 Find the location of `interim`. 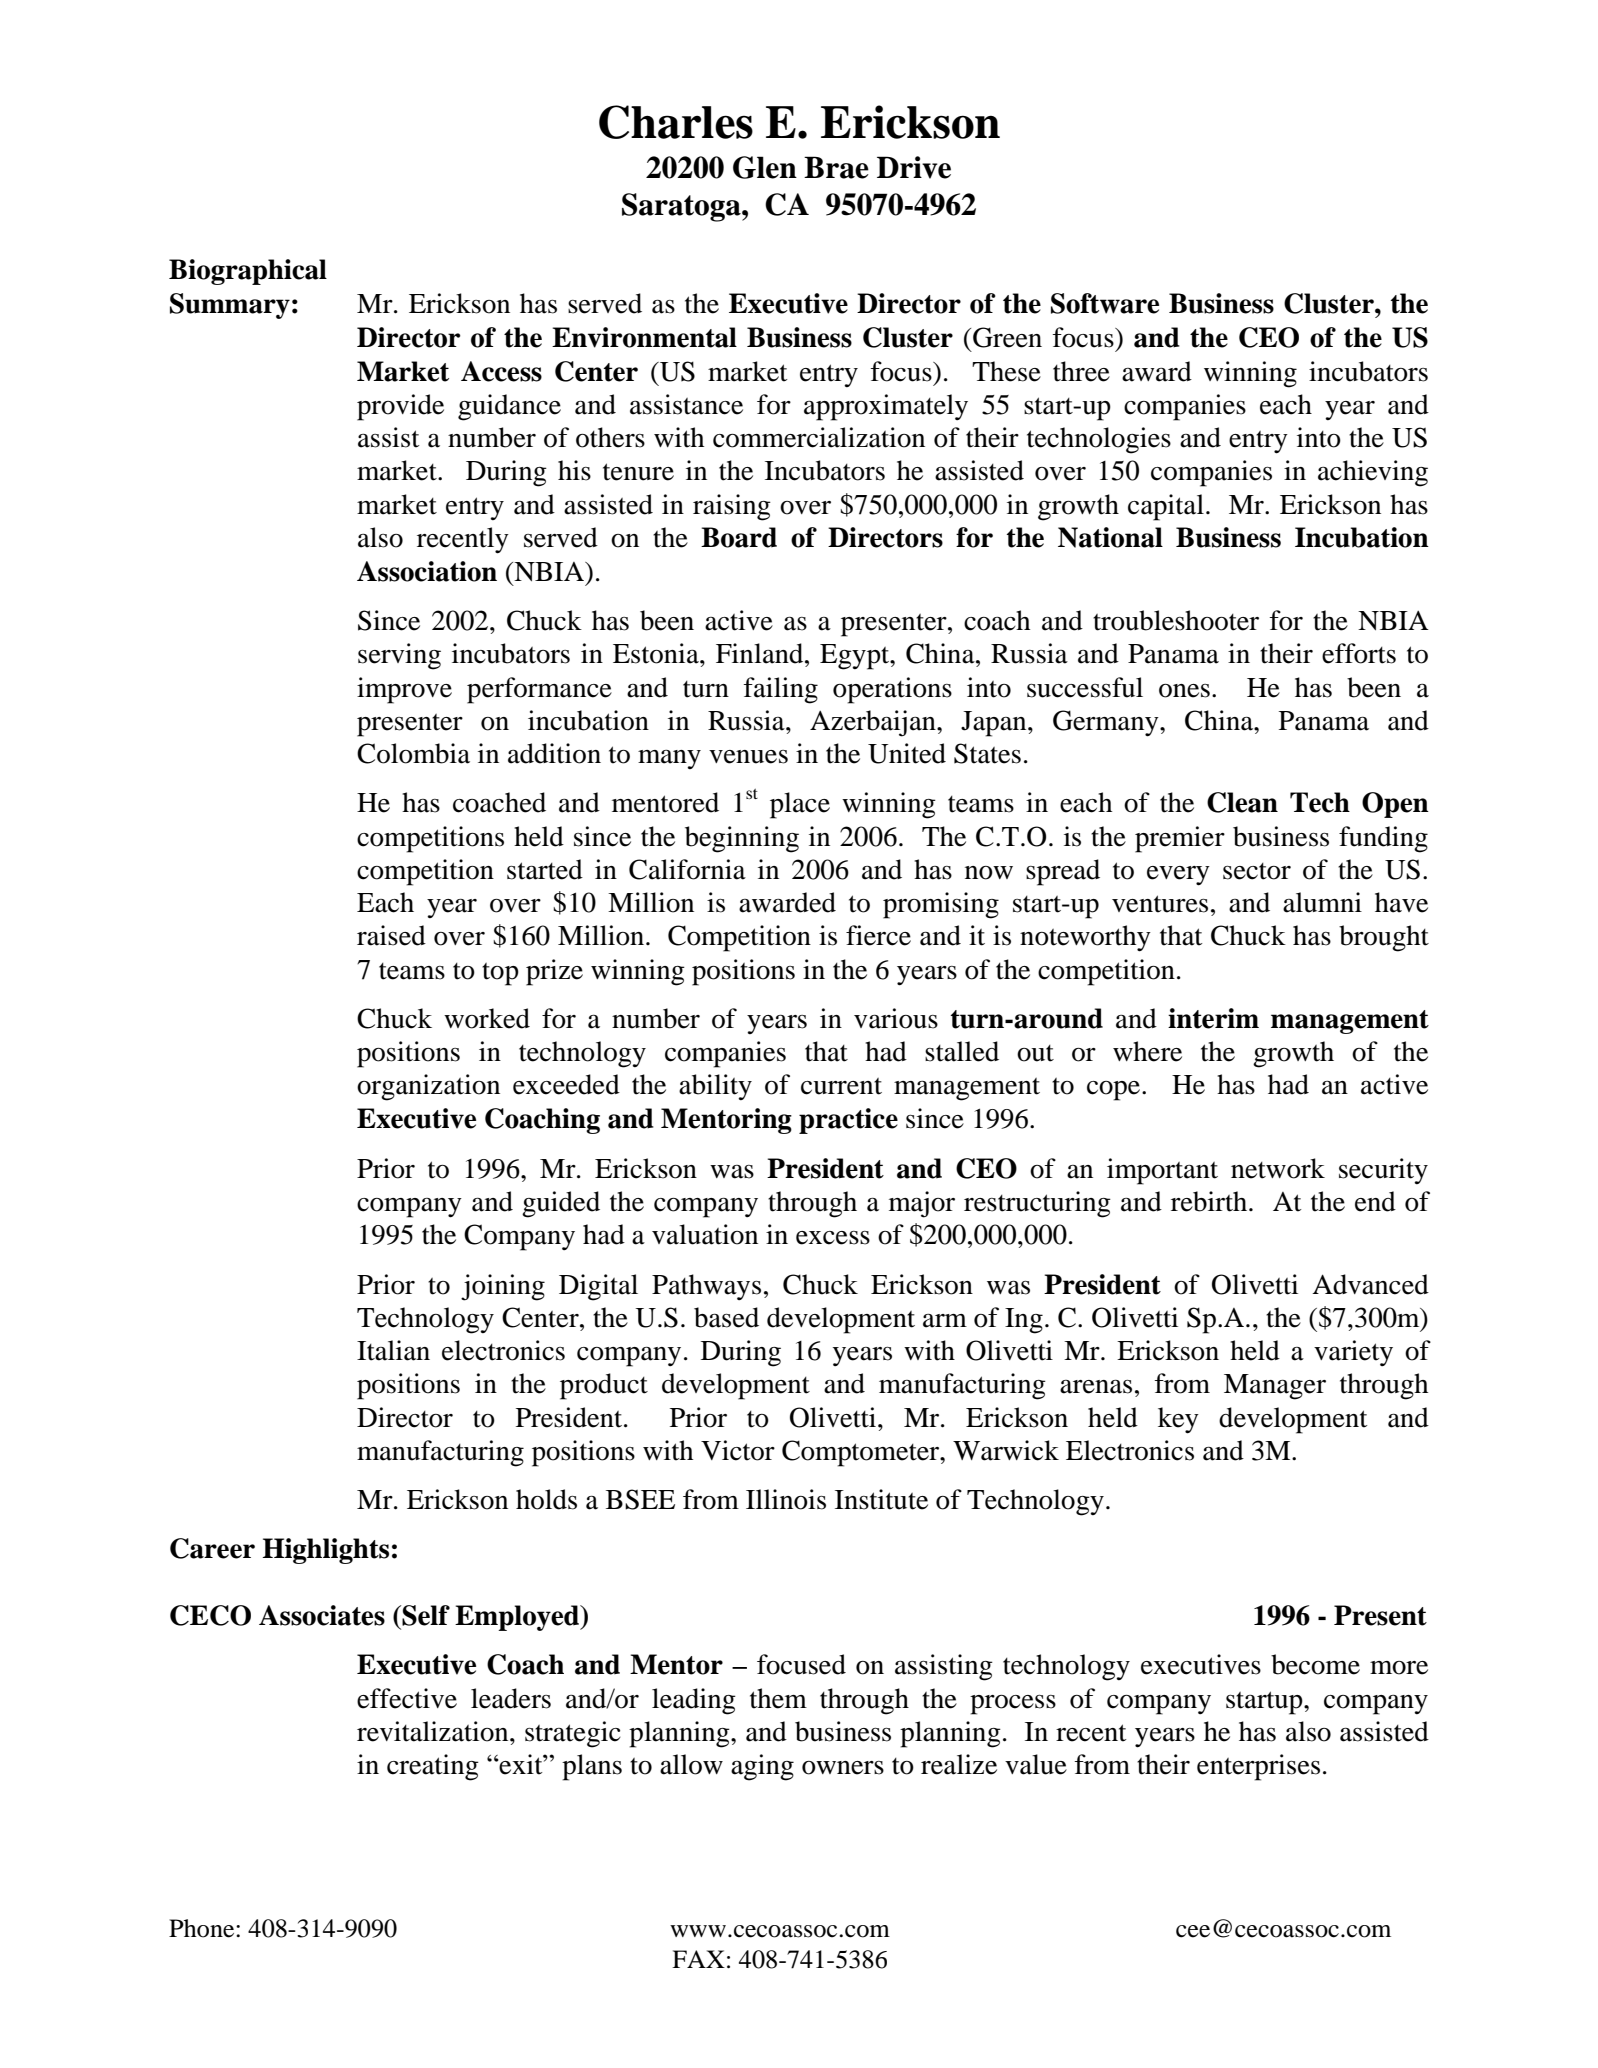

interim is located at coordinates (1213, 1018).
